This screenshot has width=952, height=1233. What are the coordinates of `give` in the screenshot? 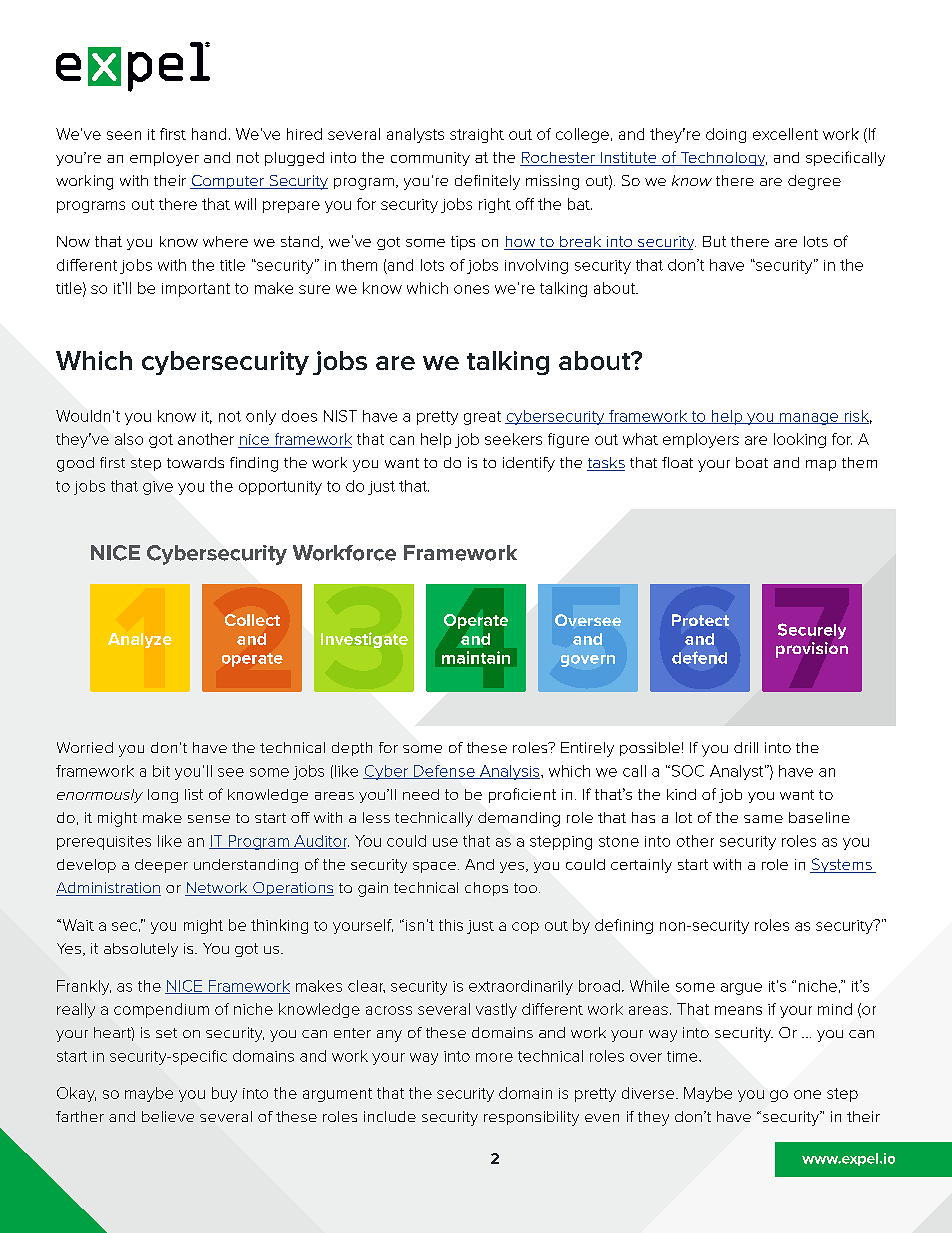 It's located at (158, 488).
